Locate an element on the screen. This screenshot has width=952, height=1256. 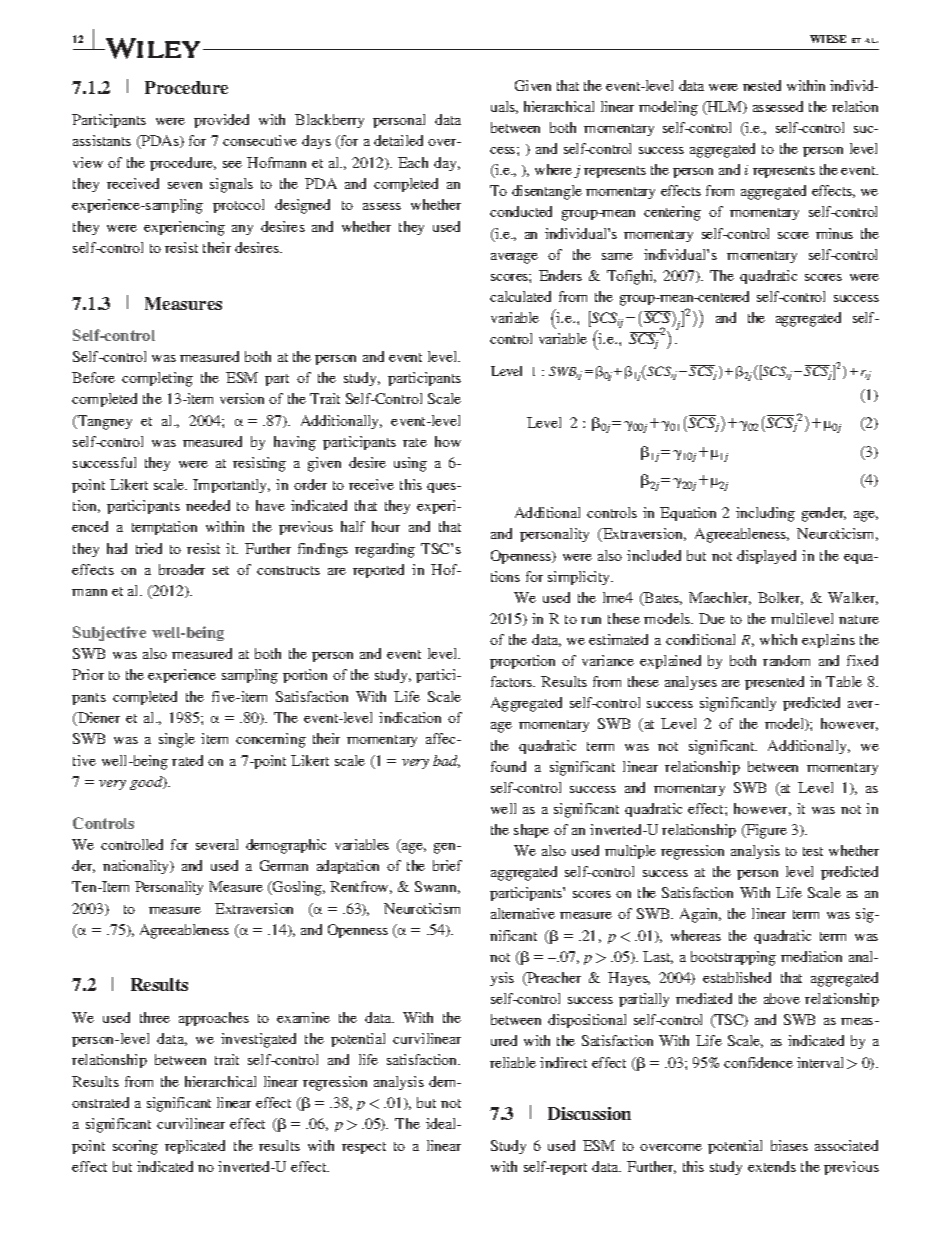
biases is located at coordinates (789, 1145).
